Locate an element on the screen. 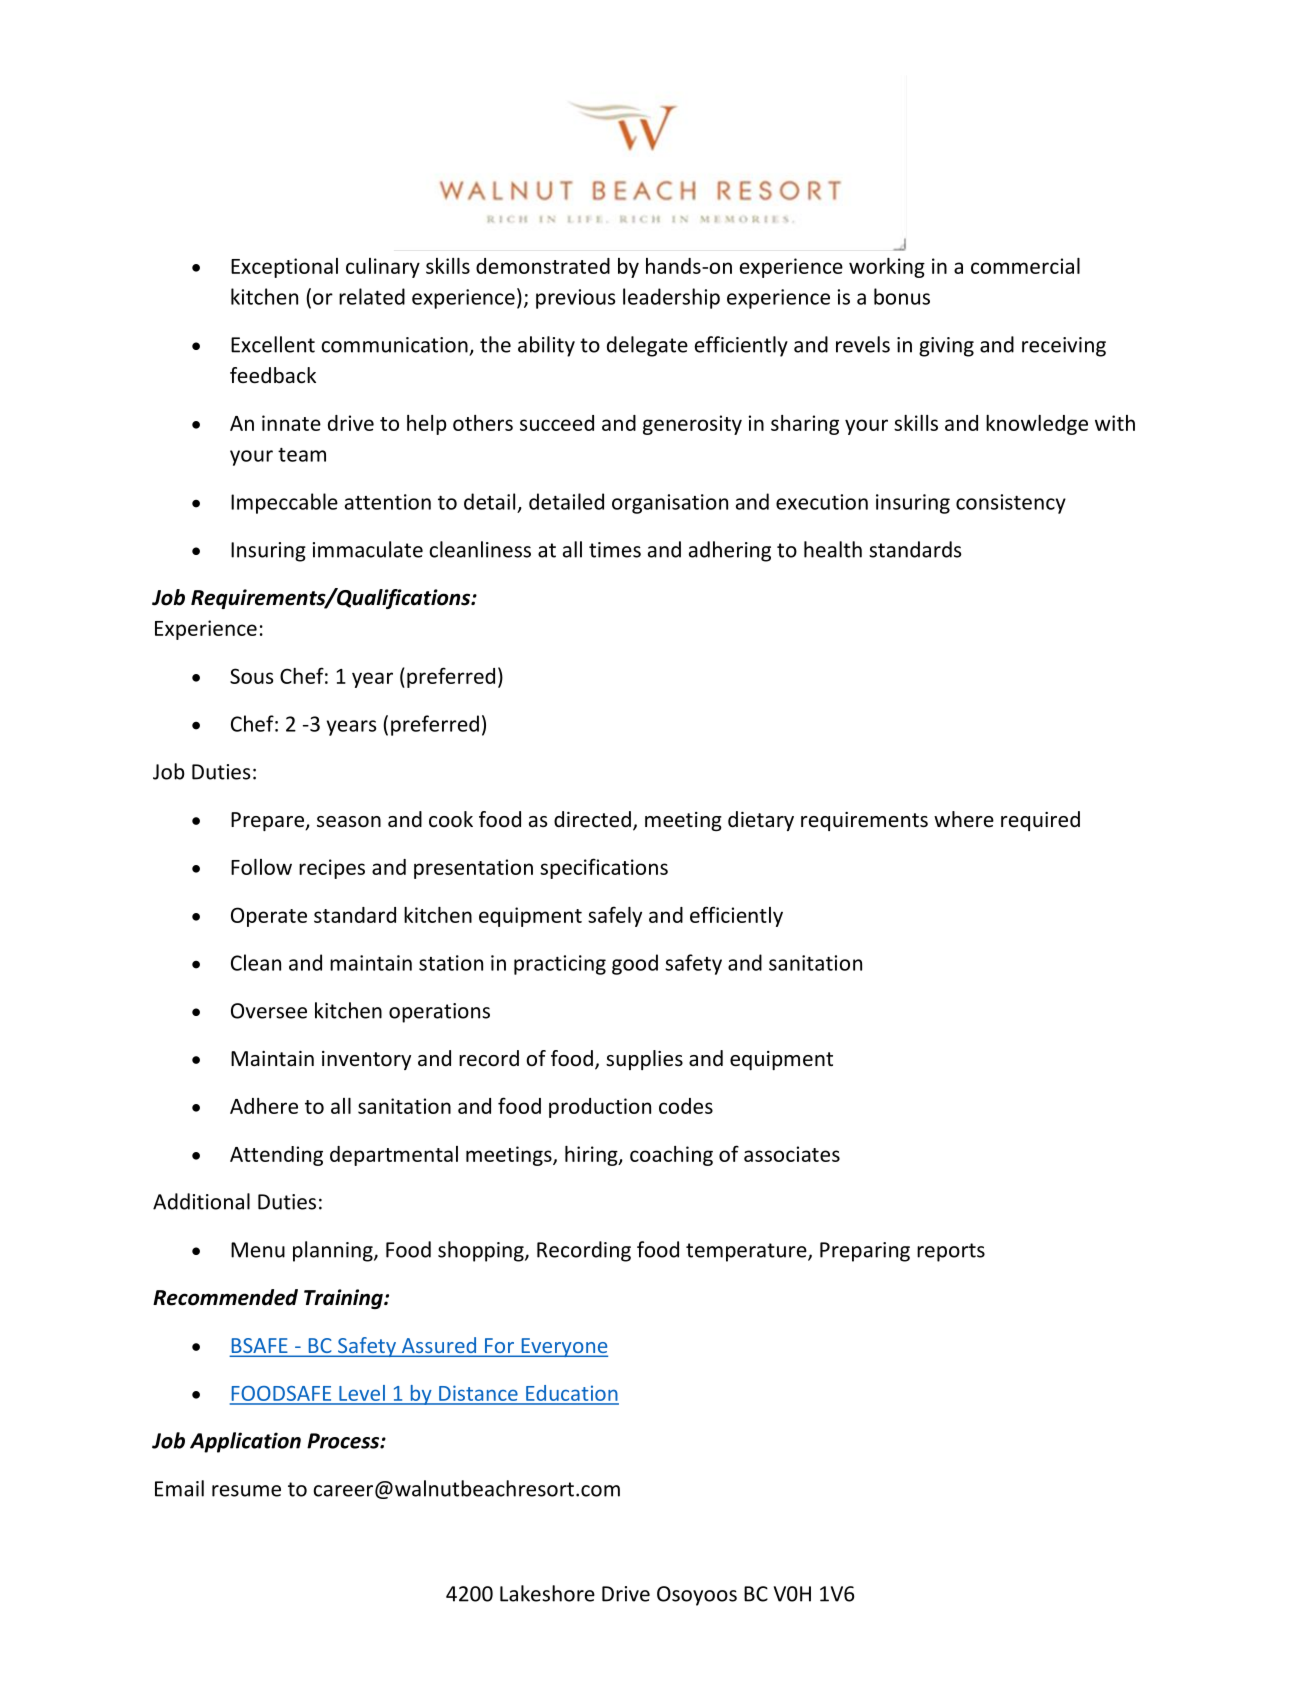  Everyone is located at coordinates (563, 1347).
